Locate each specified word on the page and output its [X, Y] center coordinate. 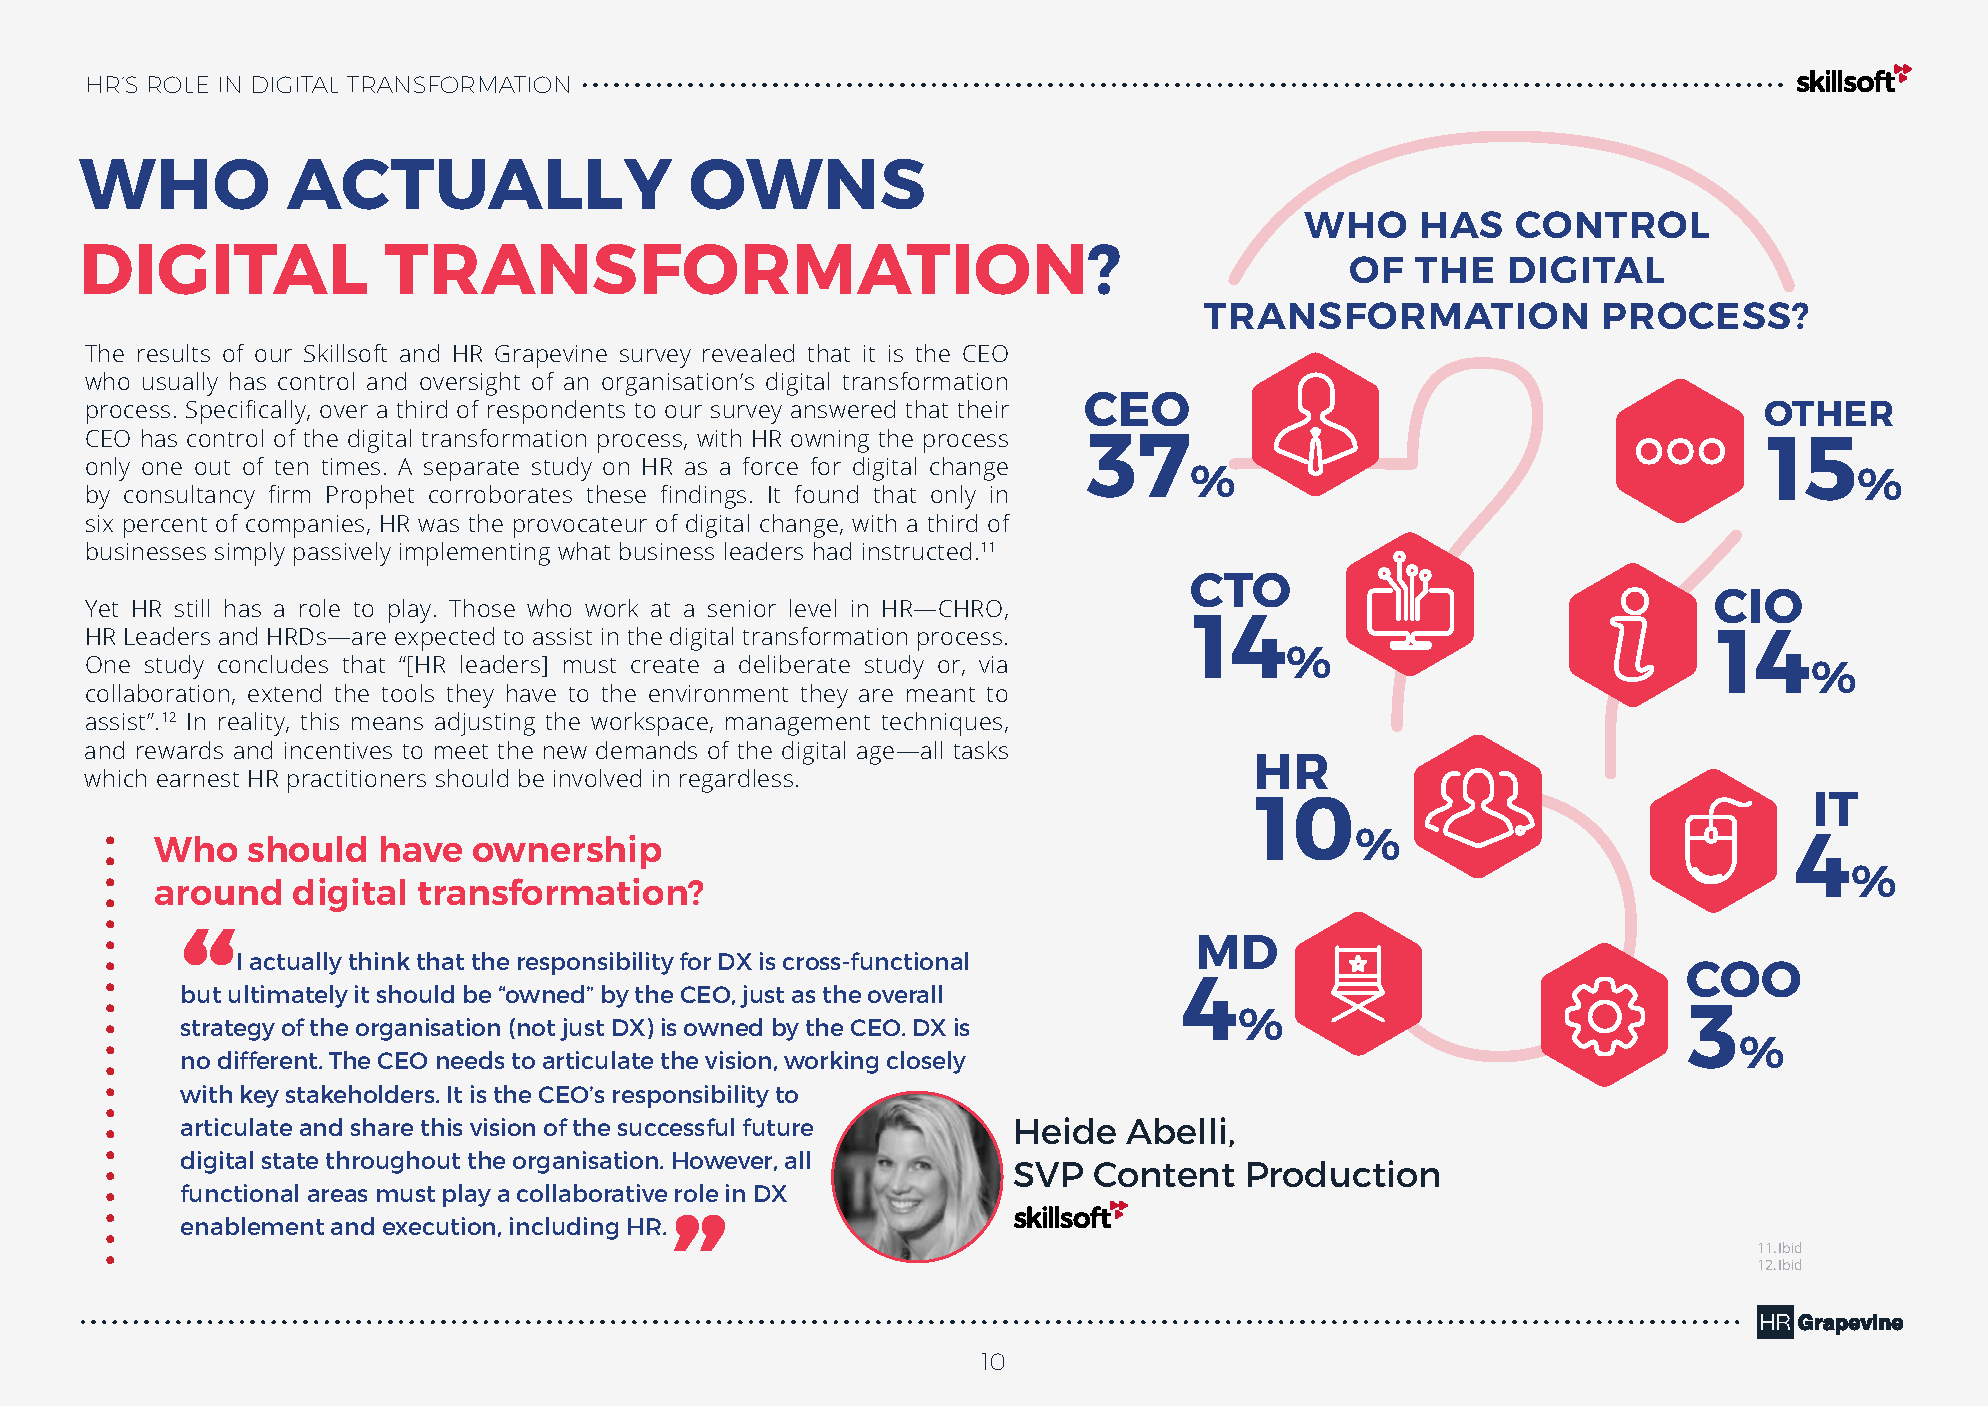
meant [941, 694]
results [174, 353]
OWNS [807, 184]
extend [284, 693]
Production [1343, 1173]
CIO [1758, 606]
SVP [1048, 1174]
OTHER [1829, 413]
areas [337, 1195]
